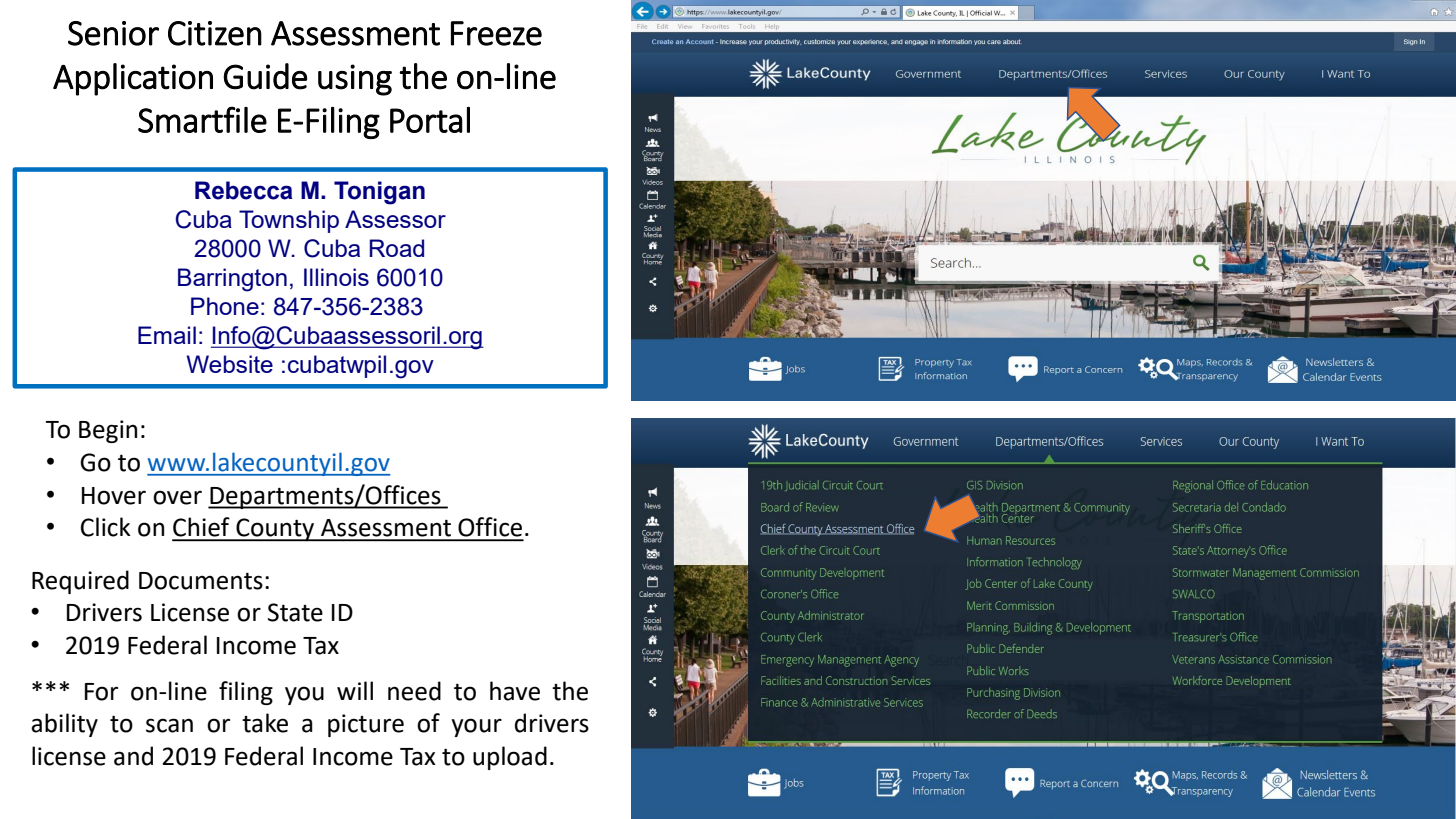 This image has height=819, width=1456. Describe the element at coordinates (397, 248) in the image. I see `Road` at that location.
